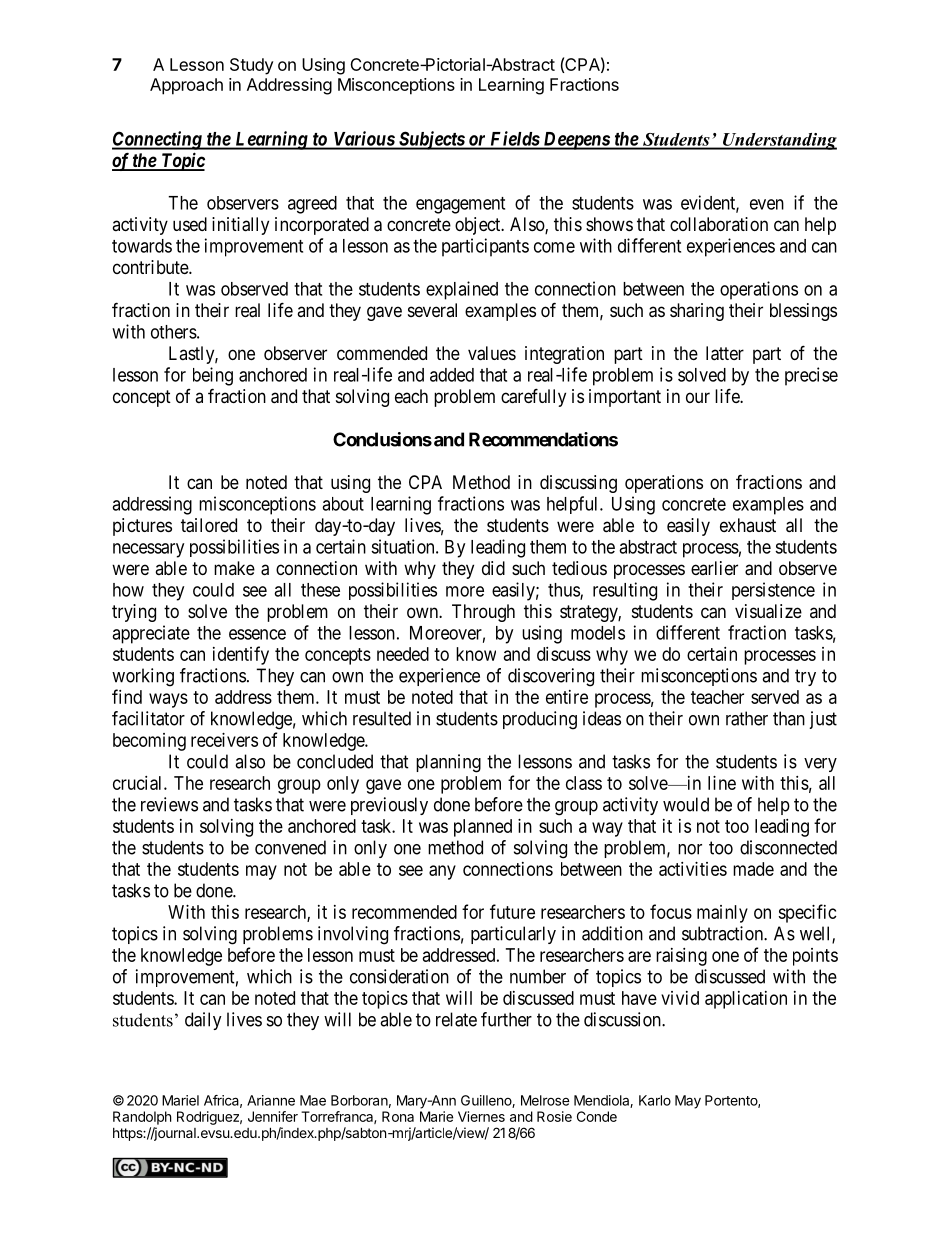  What do you see at coordinates (448, 763) in the image?
I see `planning` at bounding box center [448, 763].
